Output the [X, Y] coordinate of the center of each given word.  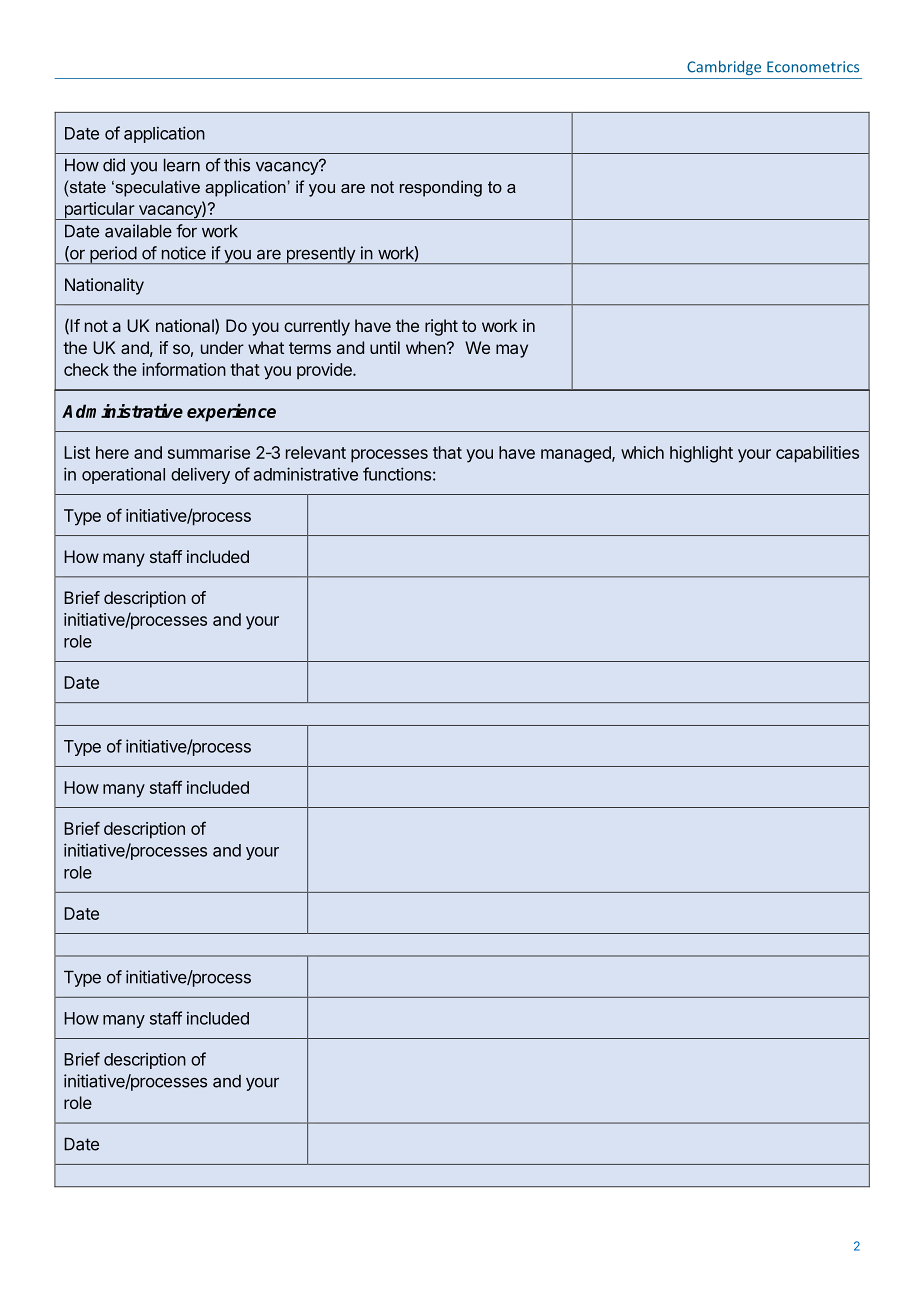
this [237, 165]
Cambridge [724, 68]
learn [182, 165]
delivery [200, 475]
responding [441, 188]
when [426, 347]
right [441, 327]
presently [320, 255]
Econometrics [813, 67]
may [512, 351]
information [184, 369]
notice [184, 253]
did [114, 165]
